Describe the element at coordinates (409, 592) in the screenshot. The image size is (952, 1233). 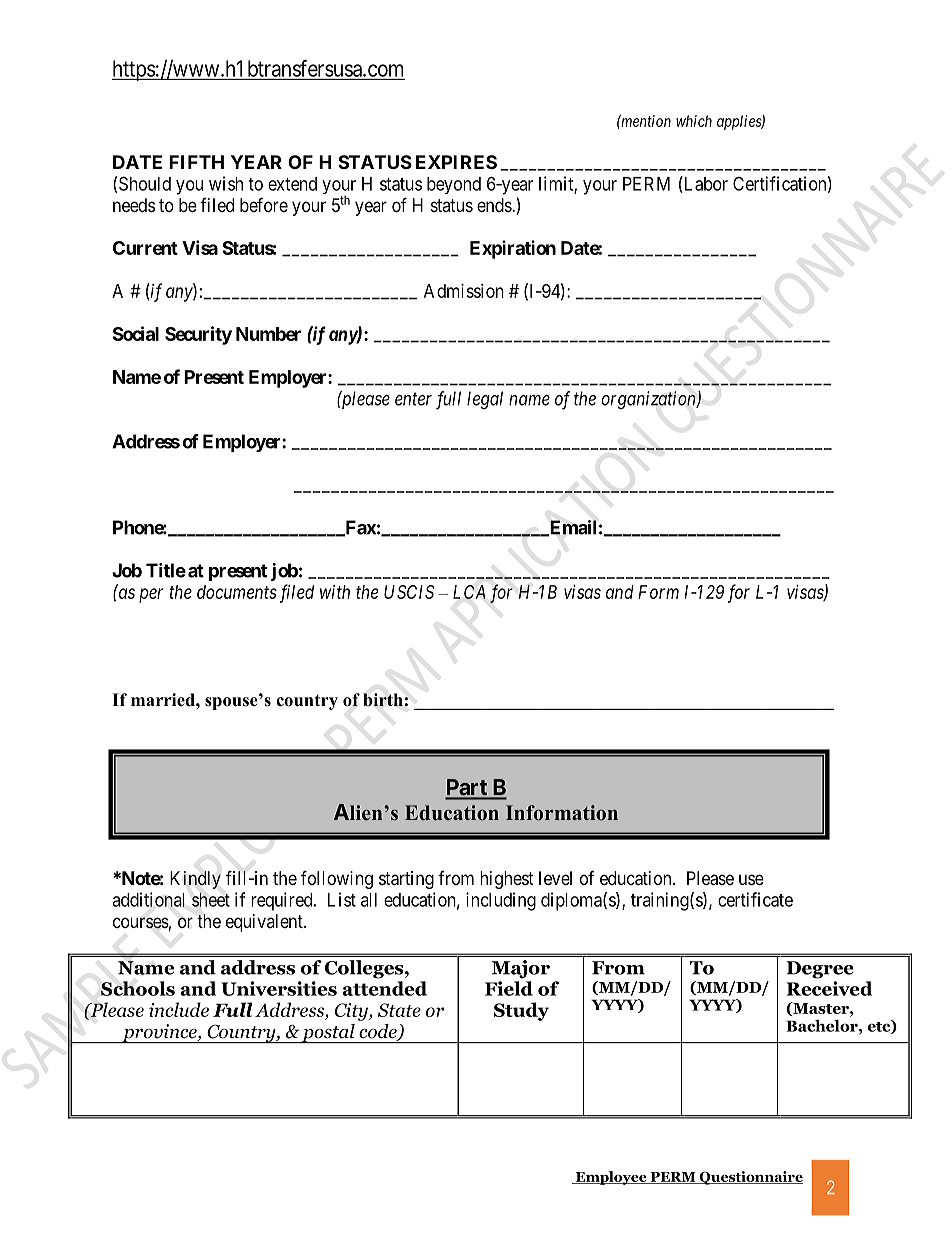
I see `USCIS` at that location.
